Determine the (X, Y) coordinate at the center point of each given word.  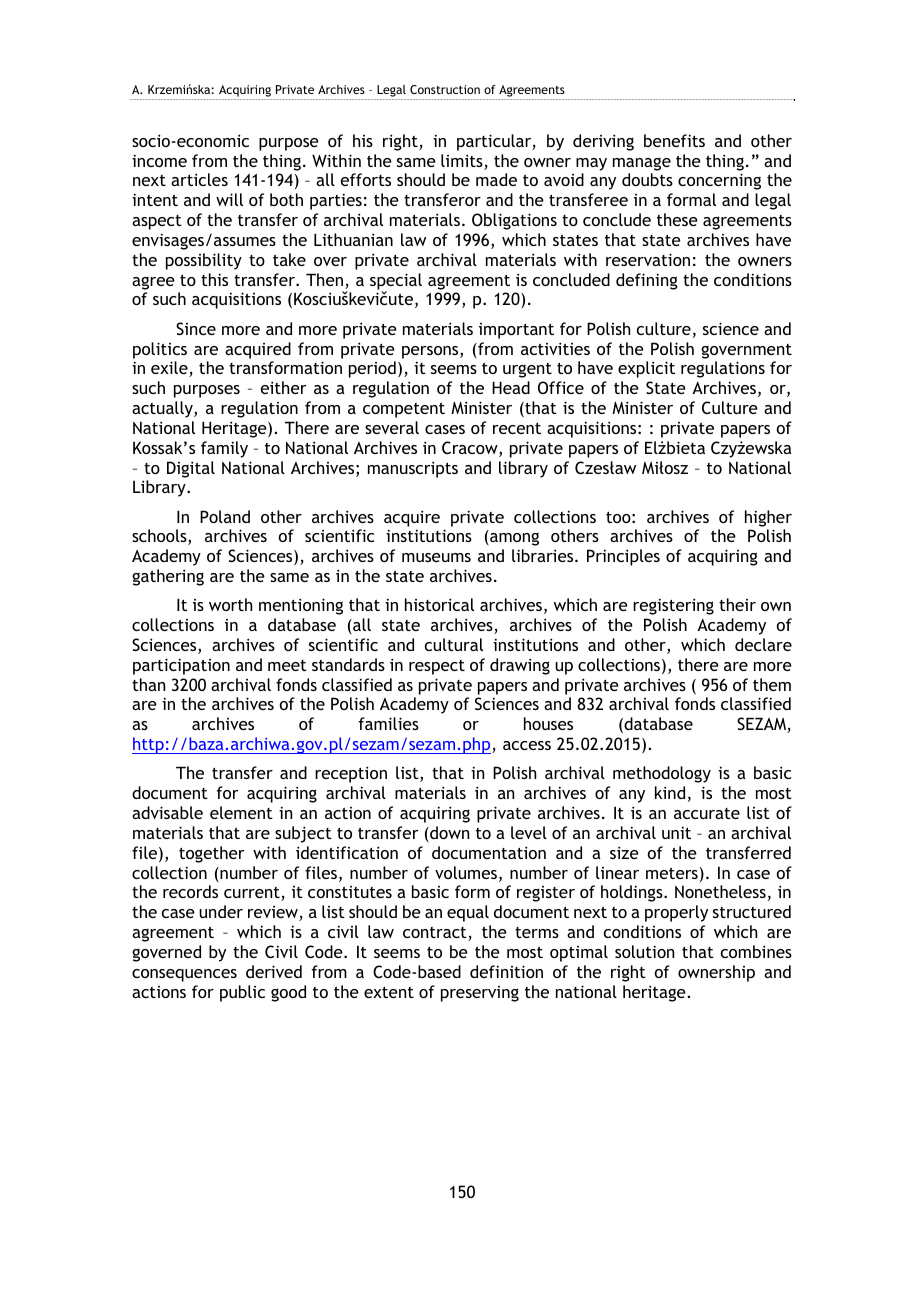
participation (181, 666)
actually (163, 409)
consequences (184, 975)
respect (437, 667)
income (159, 160)
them (772, 684)
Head (511, 387)
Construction (445, 89)
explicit (646, 369)
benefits (674, 140)
